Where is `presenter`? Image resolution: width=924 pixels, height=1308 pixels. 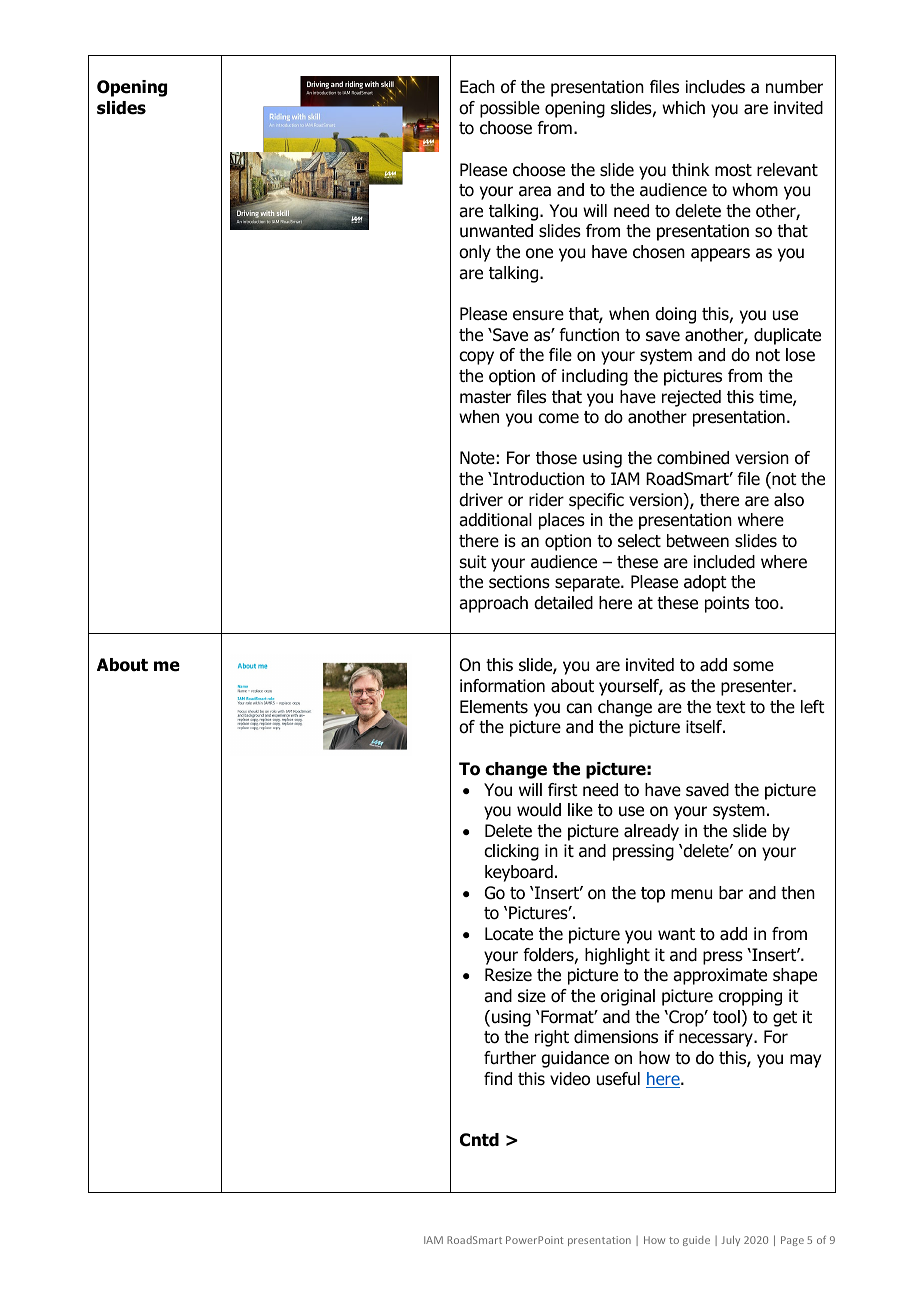
presenter is located at coordinates (757, 688).
